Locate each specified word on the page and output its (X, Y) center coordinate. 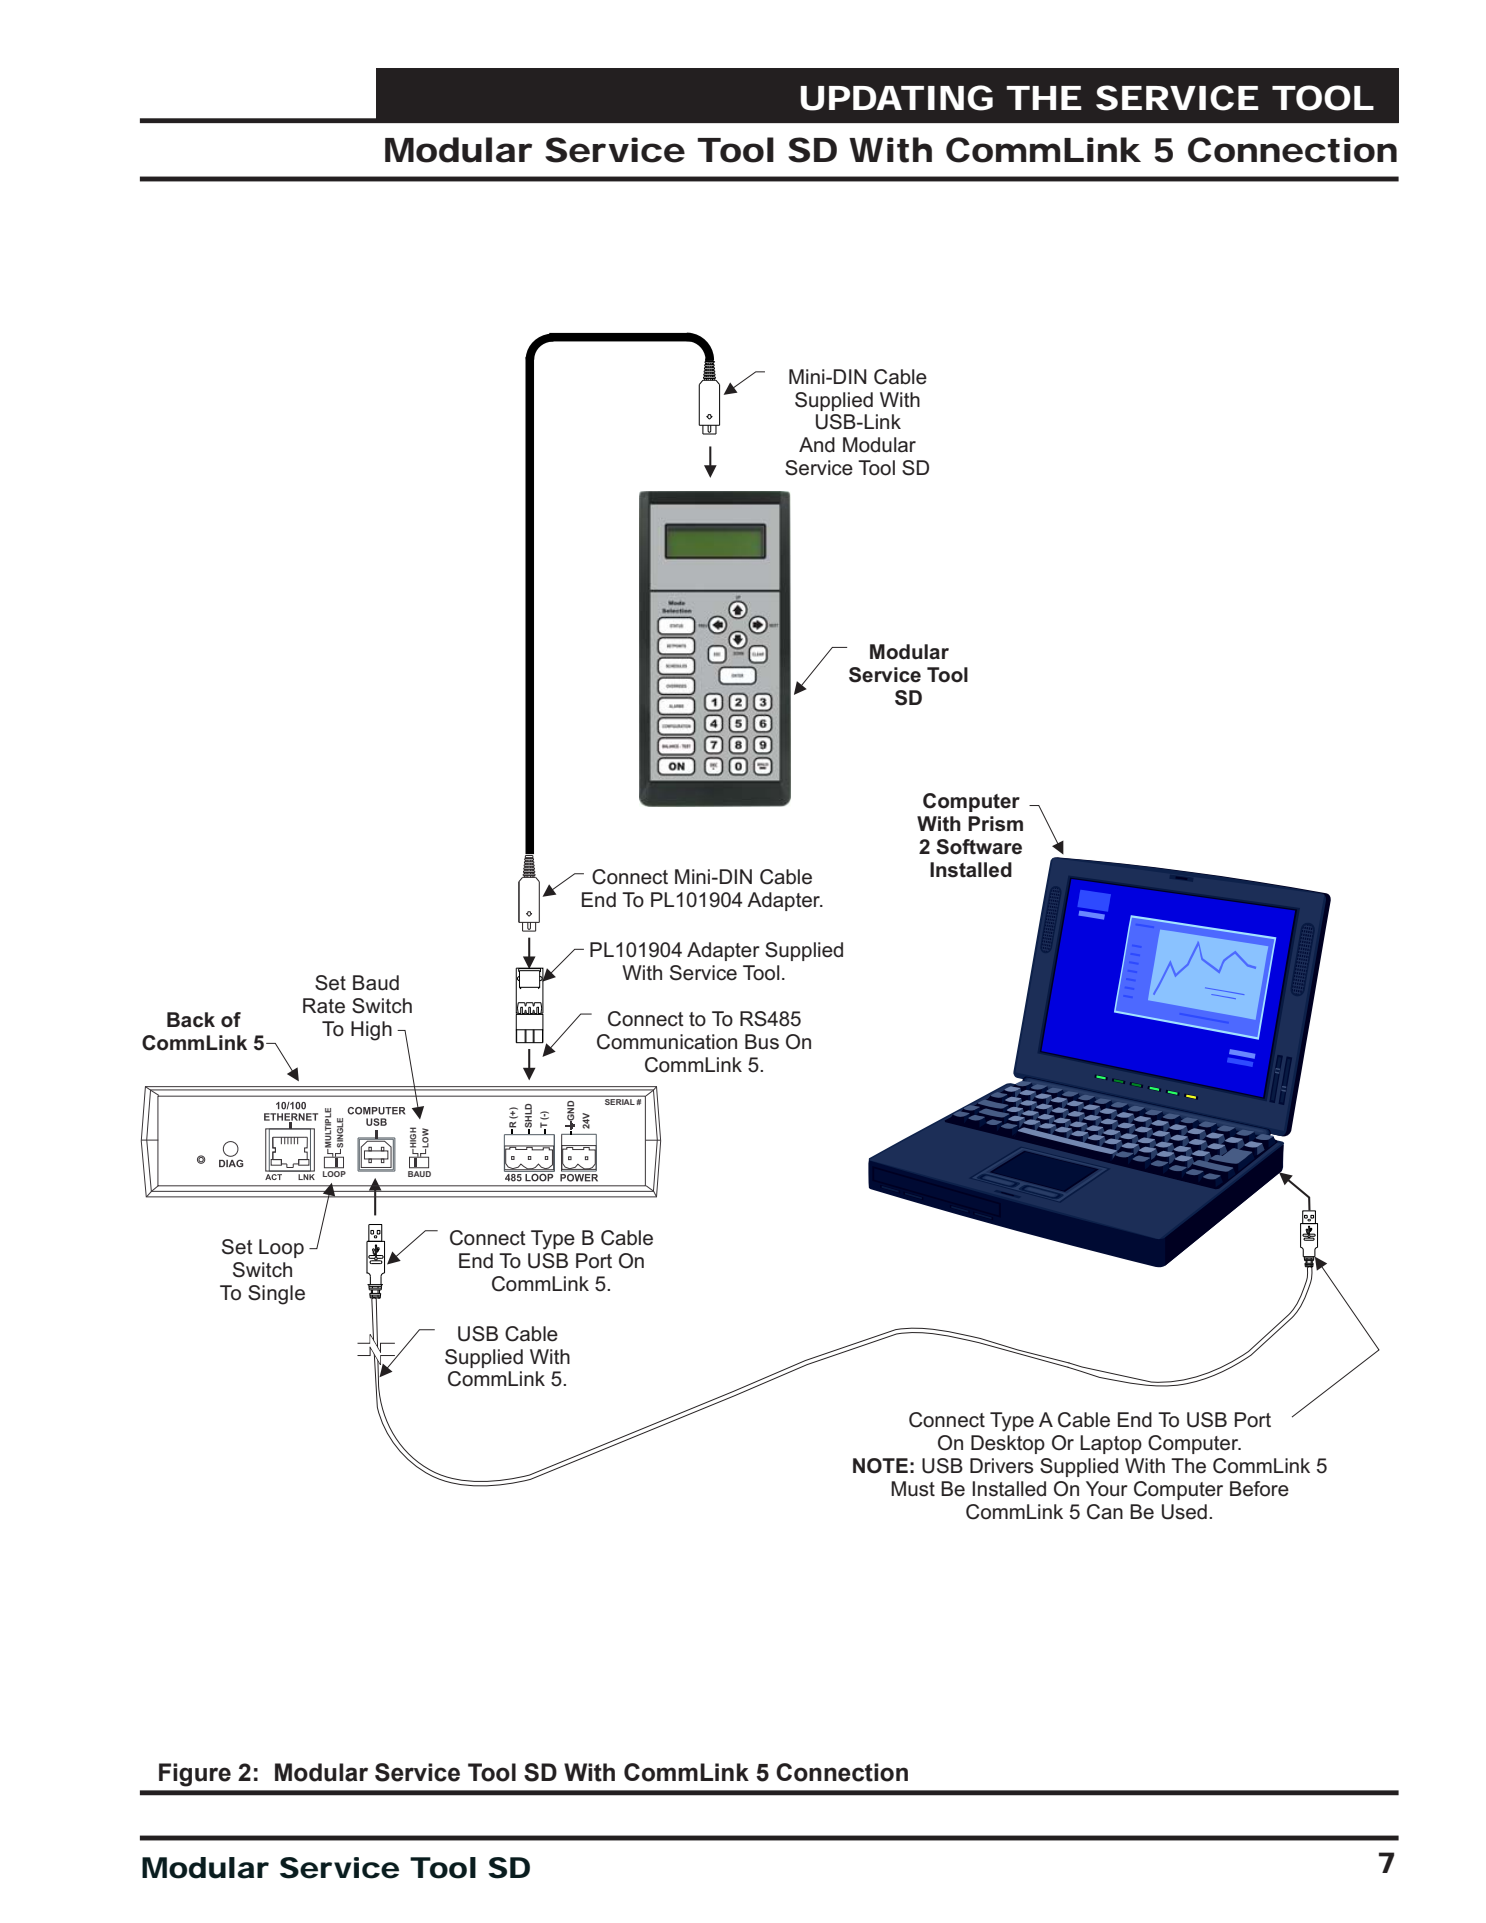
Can (1105, 1512)
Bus (762, 1042)
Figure (195, 1775)
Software (979, 847)
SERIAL (620, 1102)
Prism (995, 824)
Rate (324, 1006)
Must (913, 1489)
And (817, 445)
